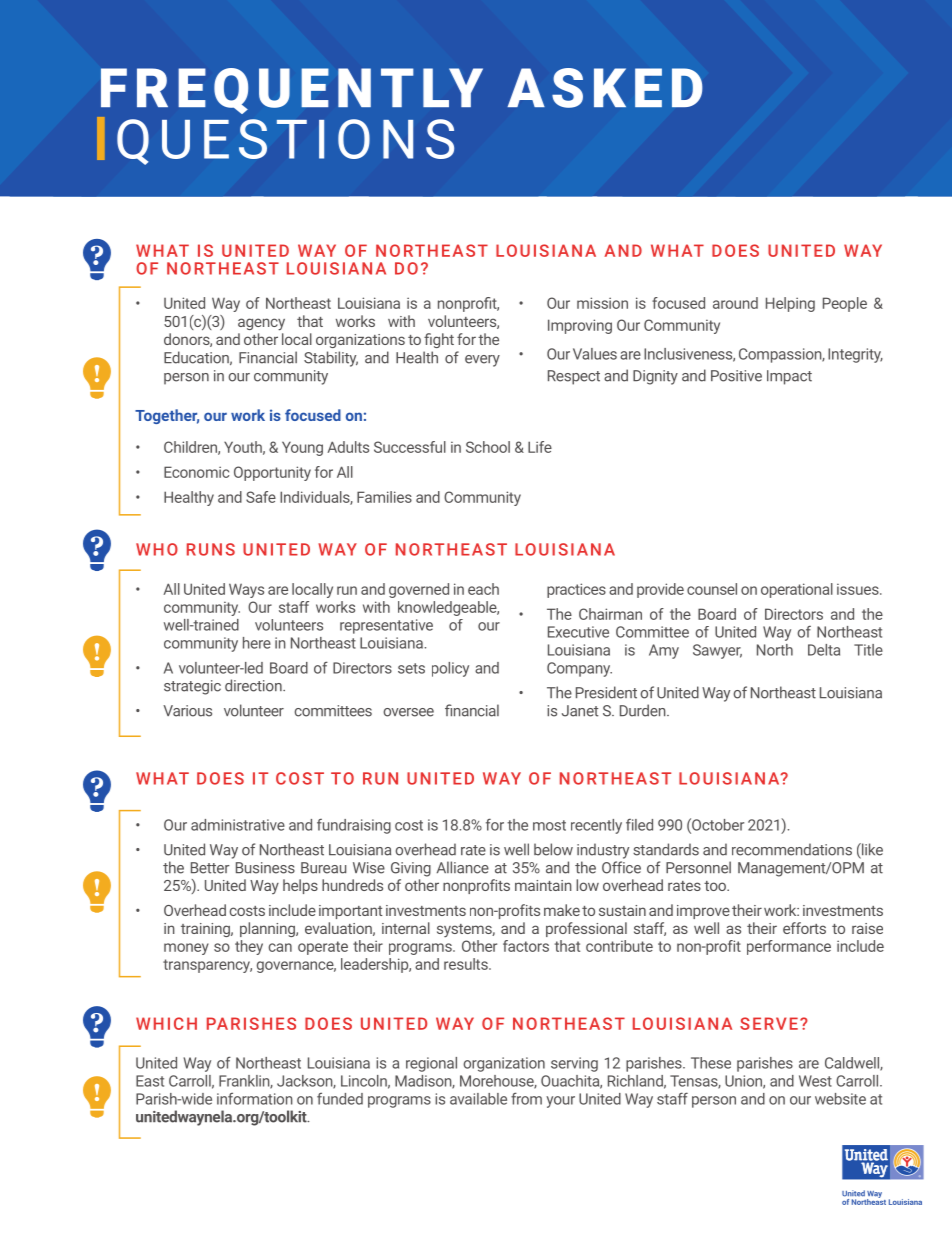  What do you see at coordinates (272, 473) in the image?
I see `Opportunity` at bounding box center [272, 473].
